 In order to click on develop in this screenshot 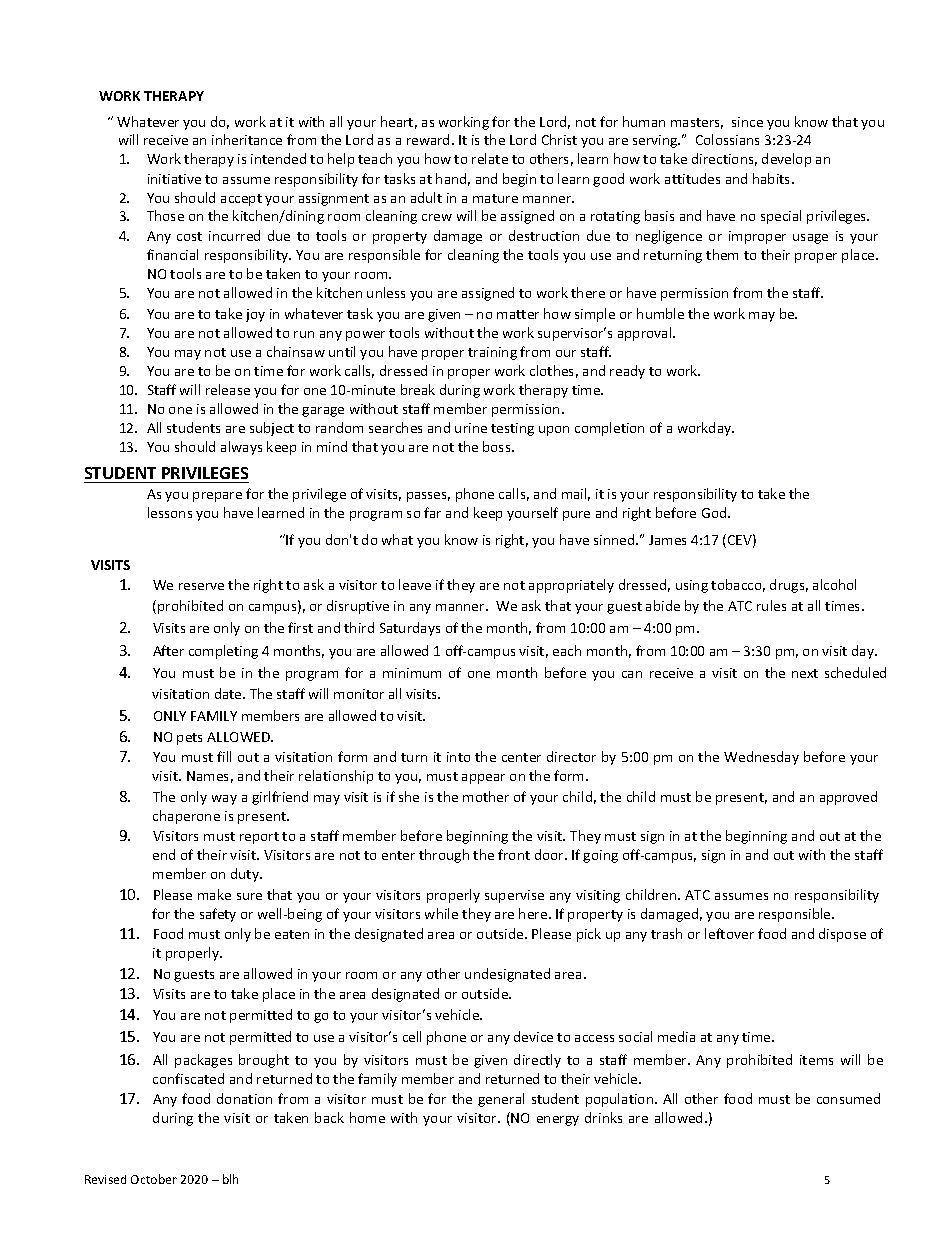, I will do `click(786, 160)`.
